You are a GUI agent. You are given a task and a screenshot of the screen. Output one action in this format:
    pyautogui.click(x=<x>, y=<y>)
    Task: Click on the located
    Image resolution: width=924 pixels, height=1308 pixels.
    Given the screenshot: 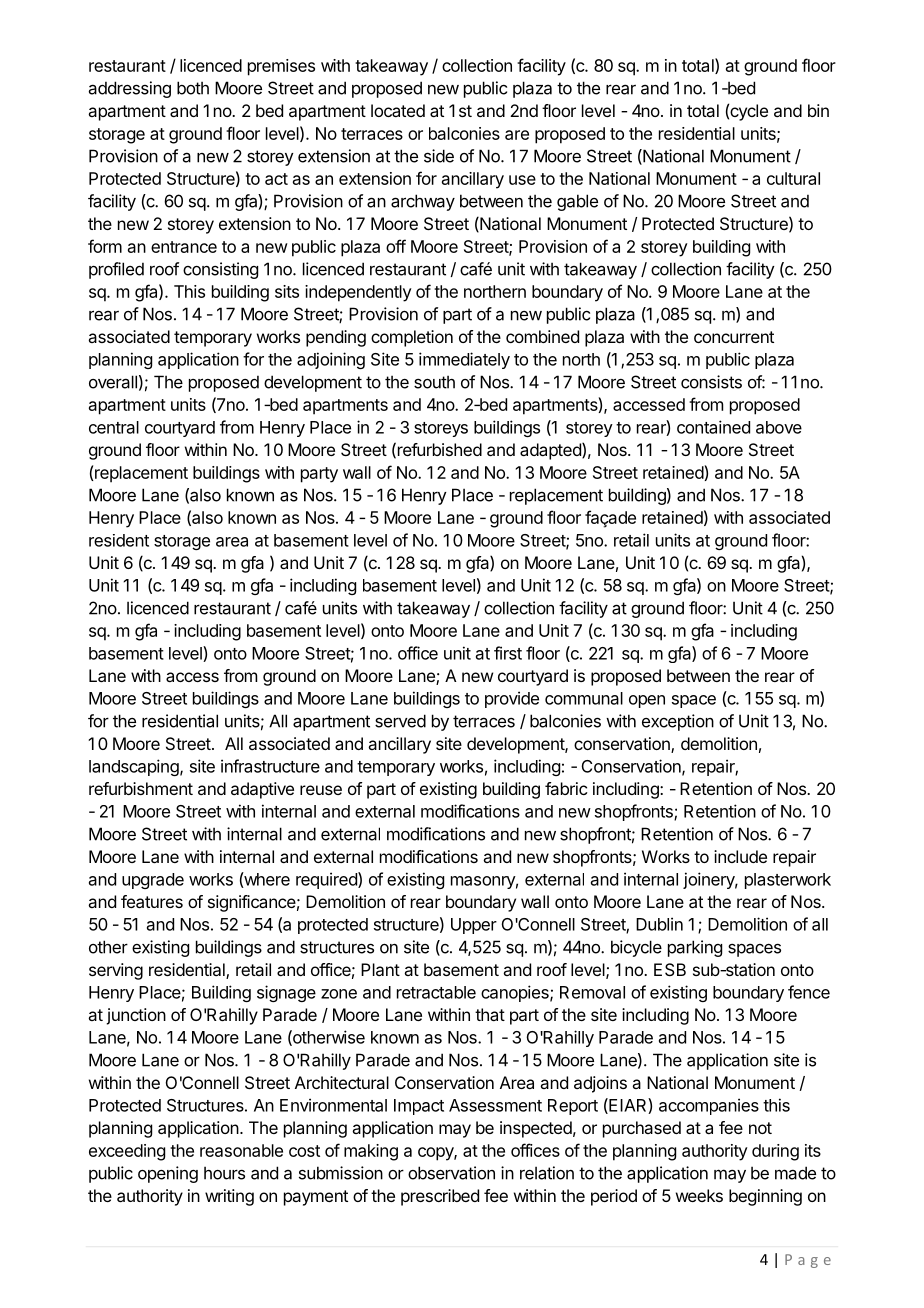 What is the action you would take?
    pyautogui.click(x=398, y=110)
